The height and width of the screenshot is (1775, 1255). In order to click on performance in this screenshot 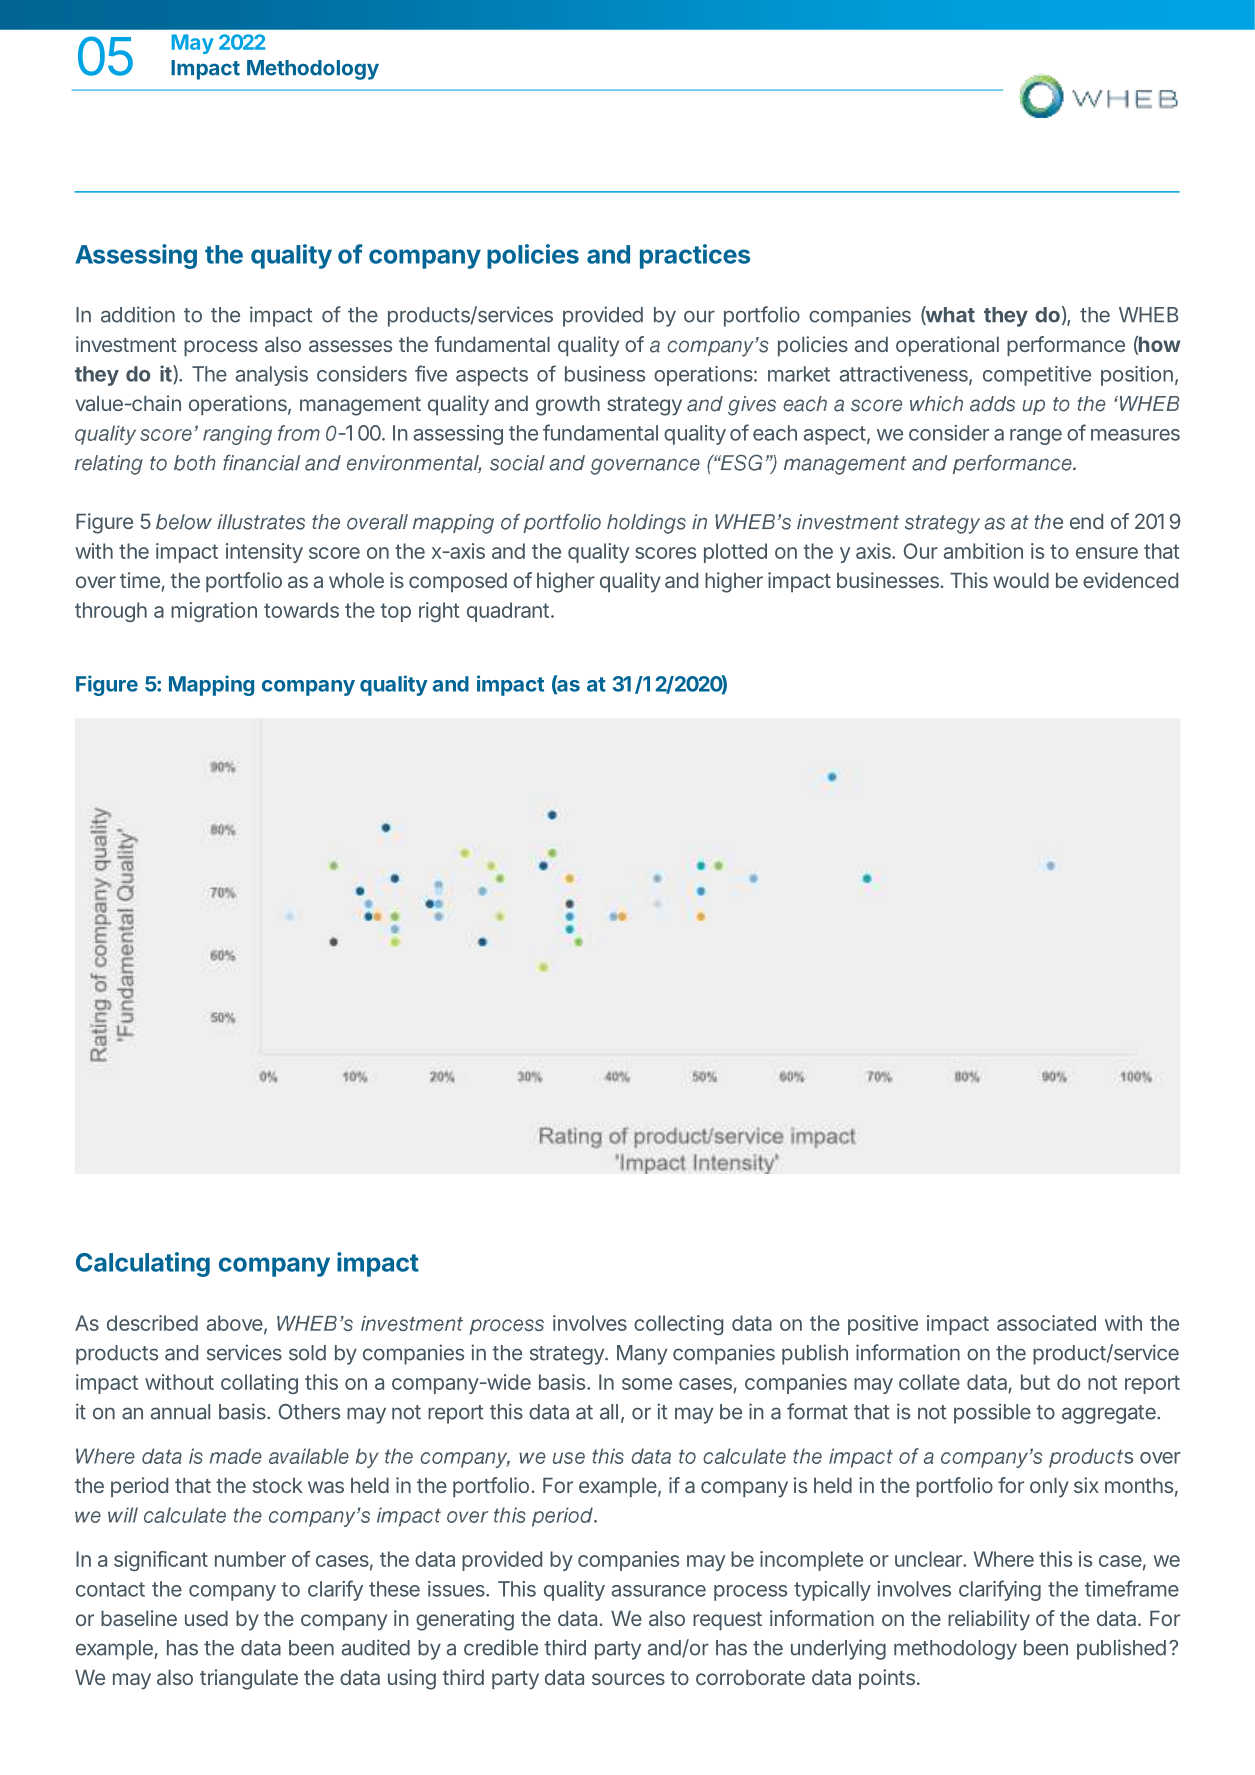, I will do `click(1066, 346)`.
